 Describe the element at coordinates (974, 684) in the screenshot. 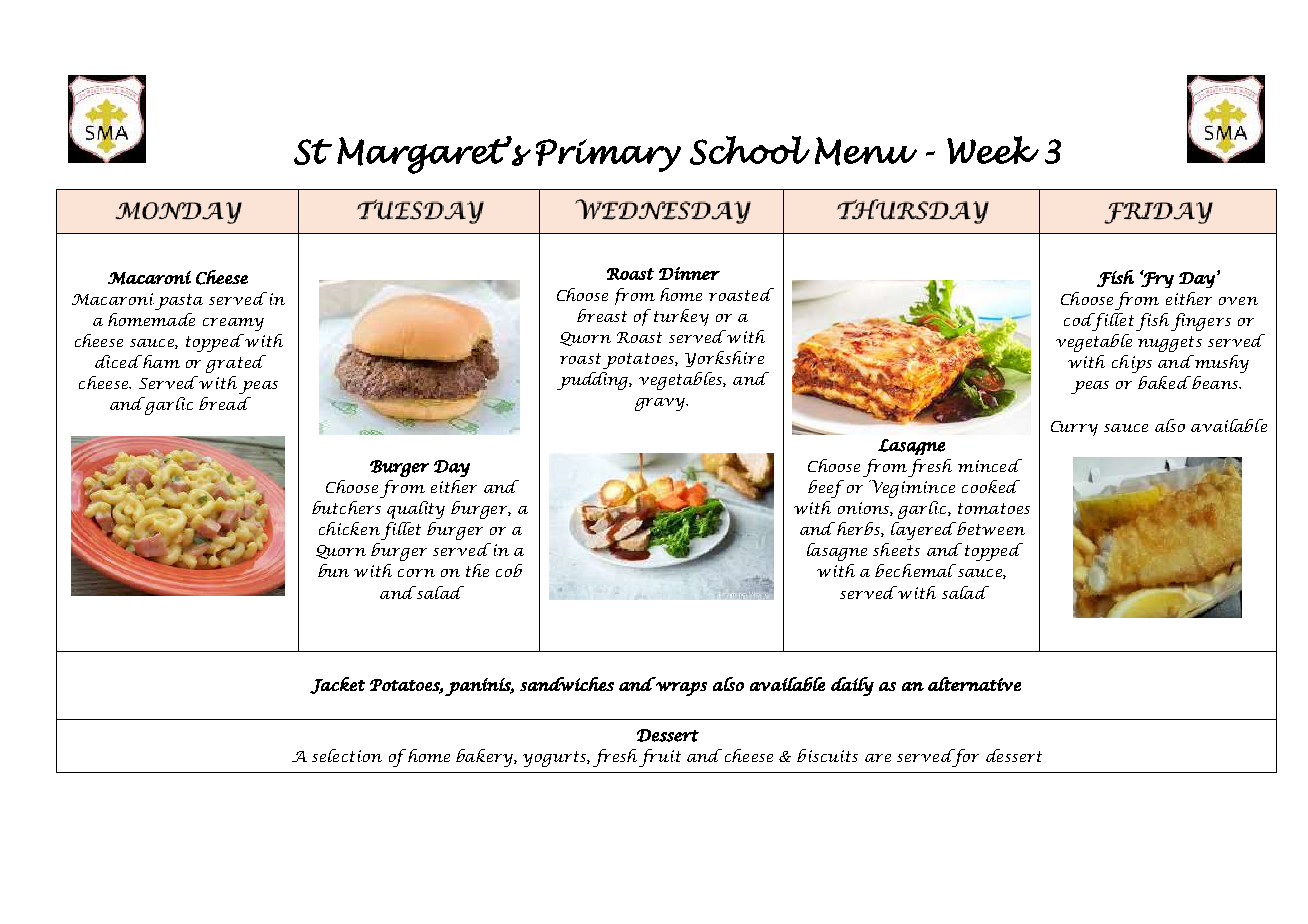

I see `alternative` at that location.
